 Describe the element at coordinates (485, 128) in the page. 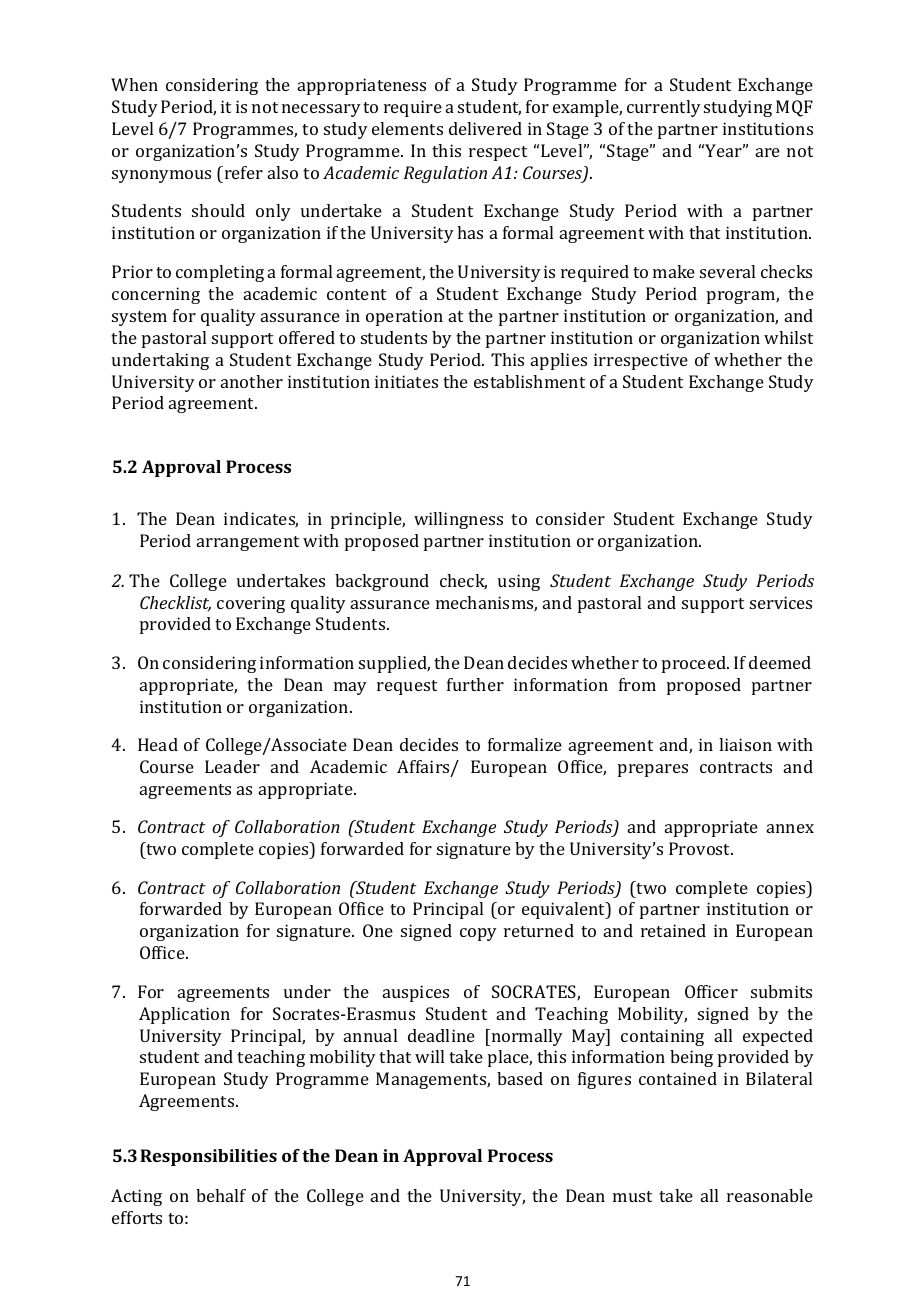

I see `delivered` at that location.
